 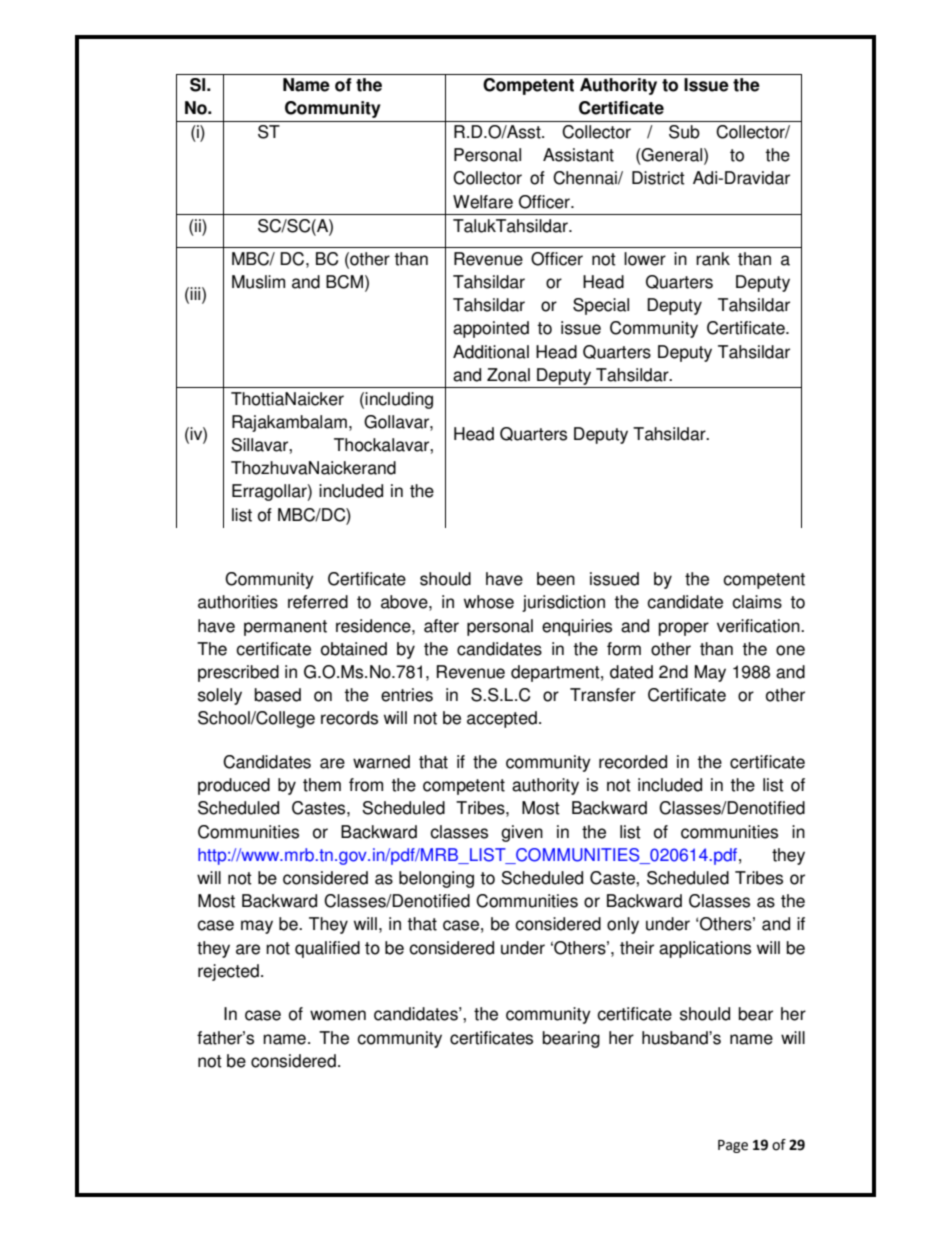 What do you see at coordinates (483, 202) in the document?
I see `Welfare` at bounding box center [483, 202].
